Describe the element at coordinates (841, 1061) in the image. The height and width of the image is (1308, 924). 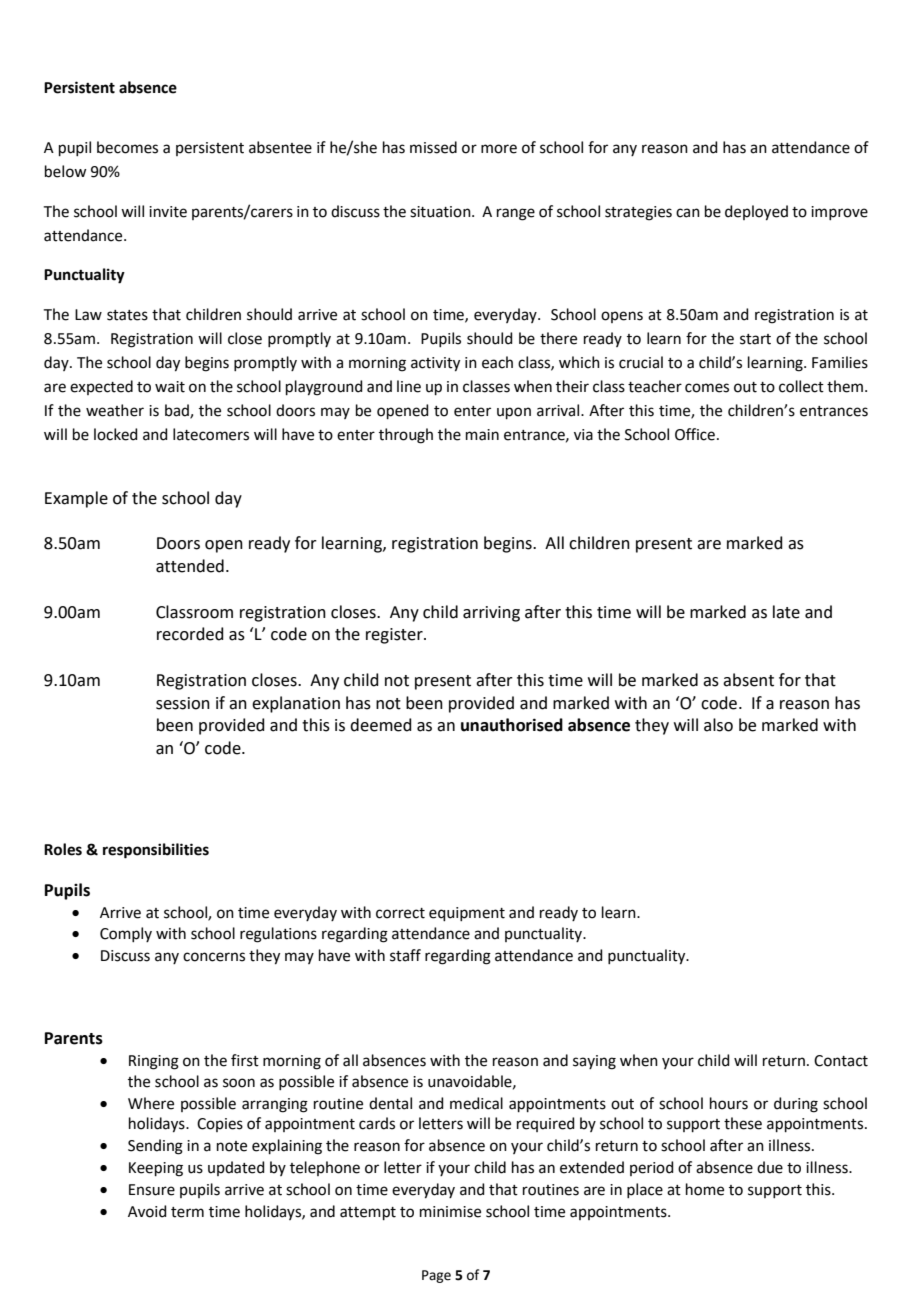
I see `Contact` at that location.
